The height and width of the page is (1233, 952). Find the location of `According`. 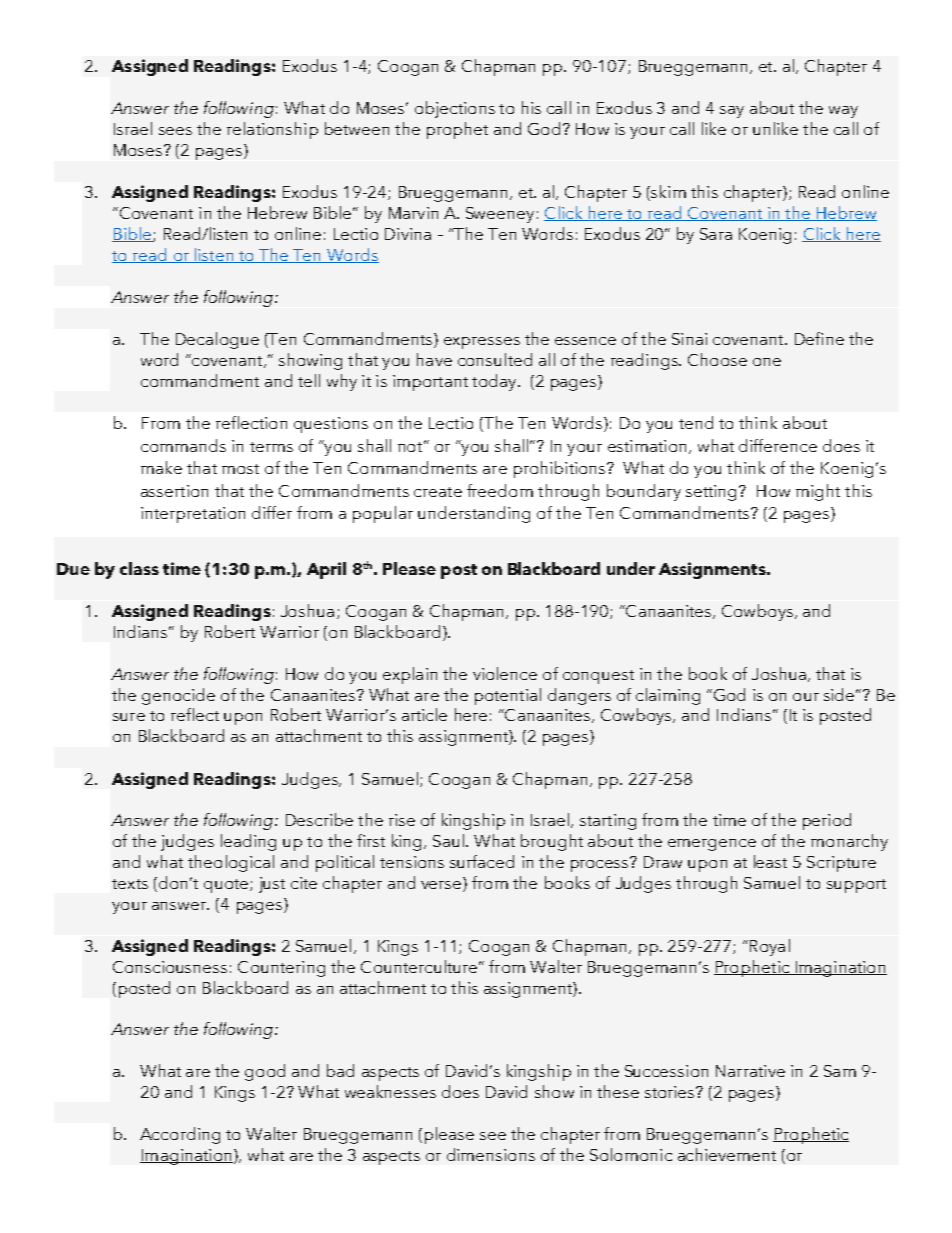

According is located at coordinates (180, 1135).
